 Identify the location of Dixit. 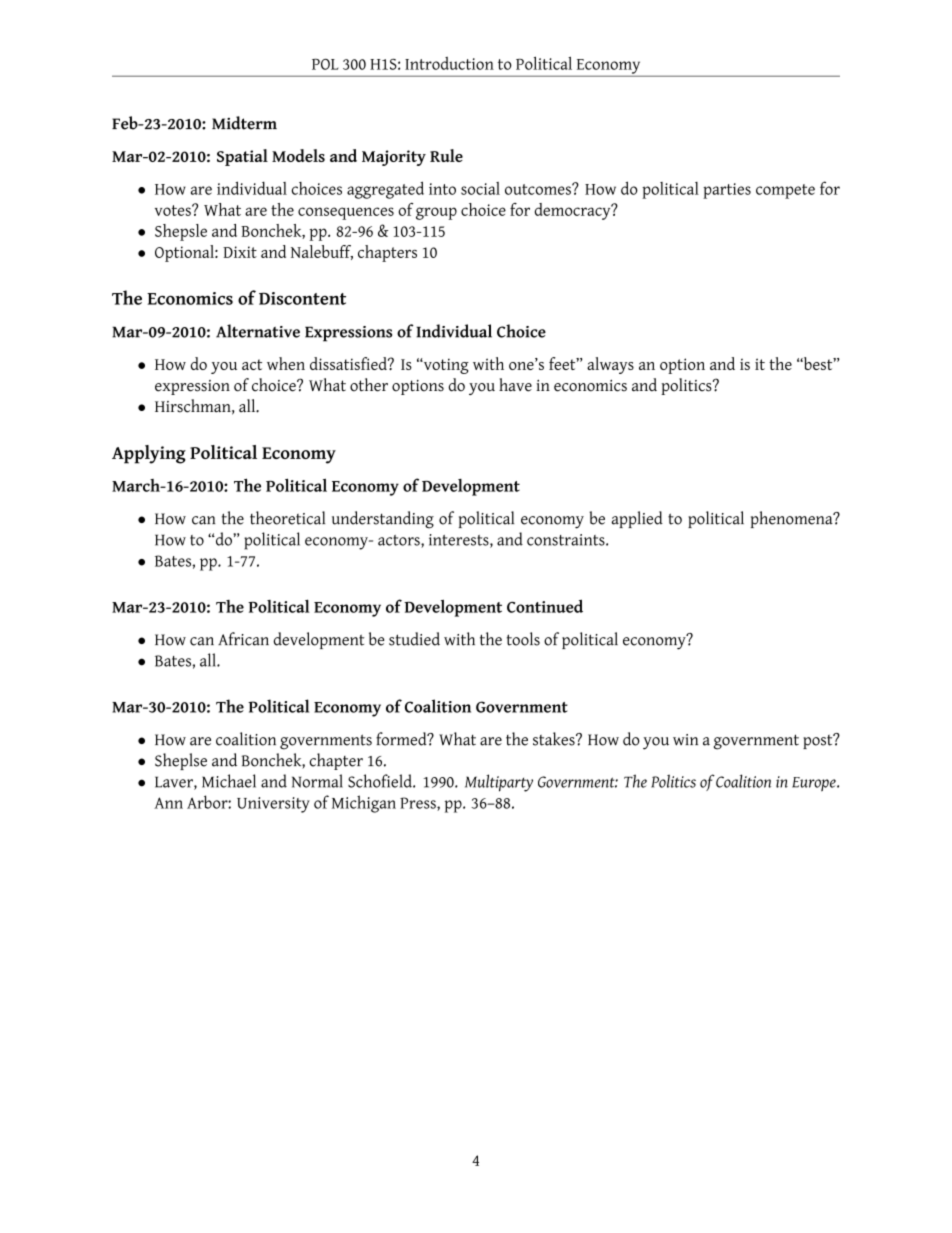
(240, 252).
